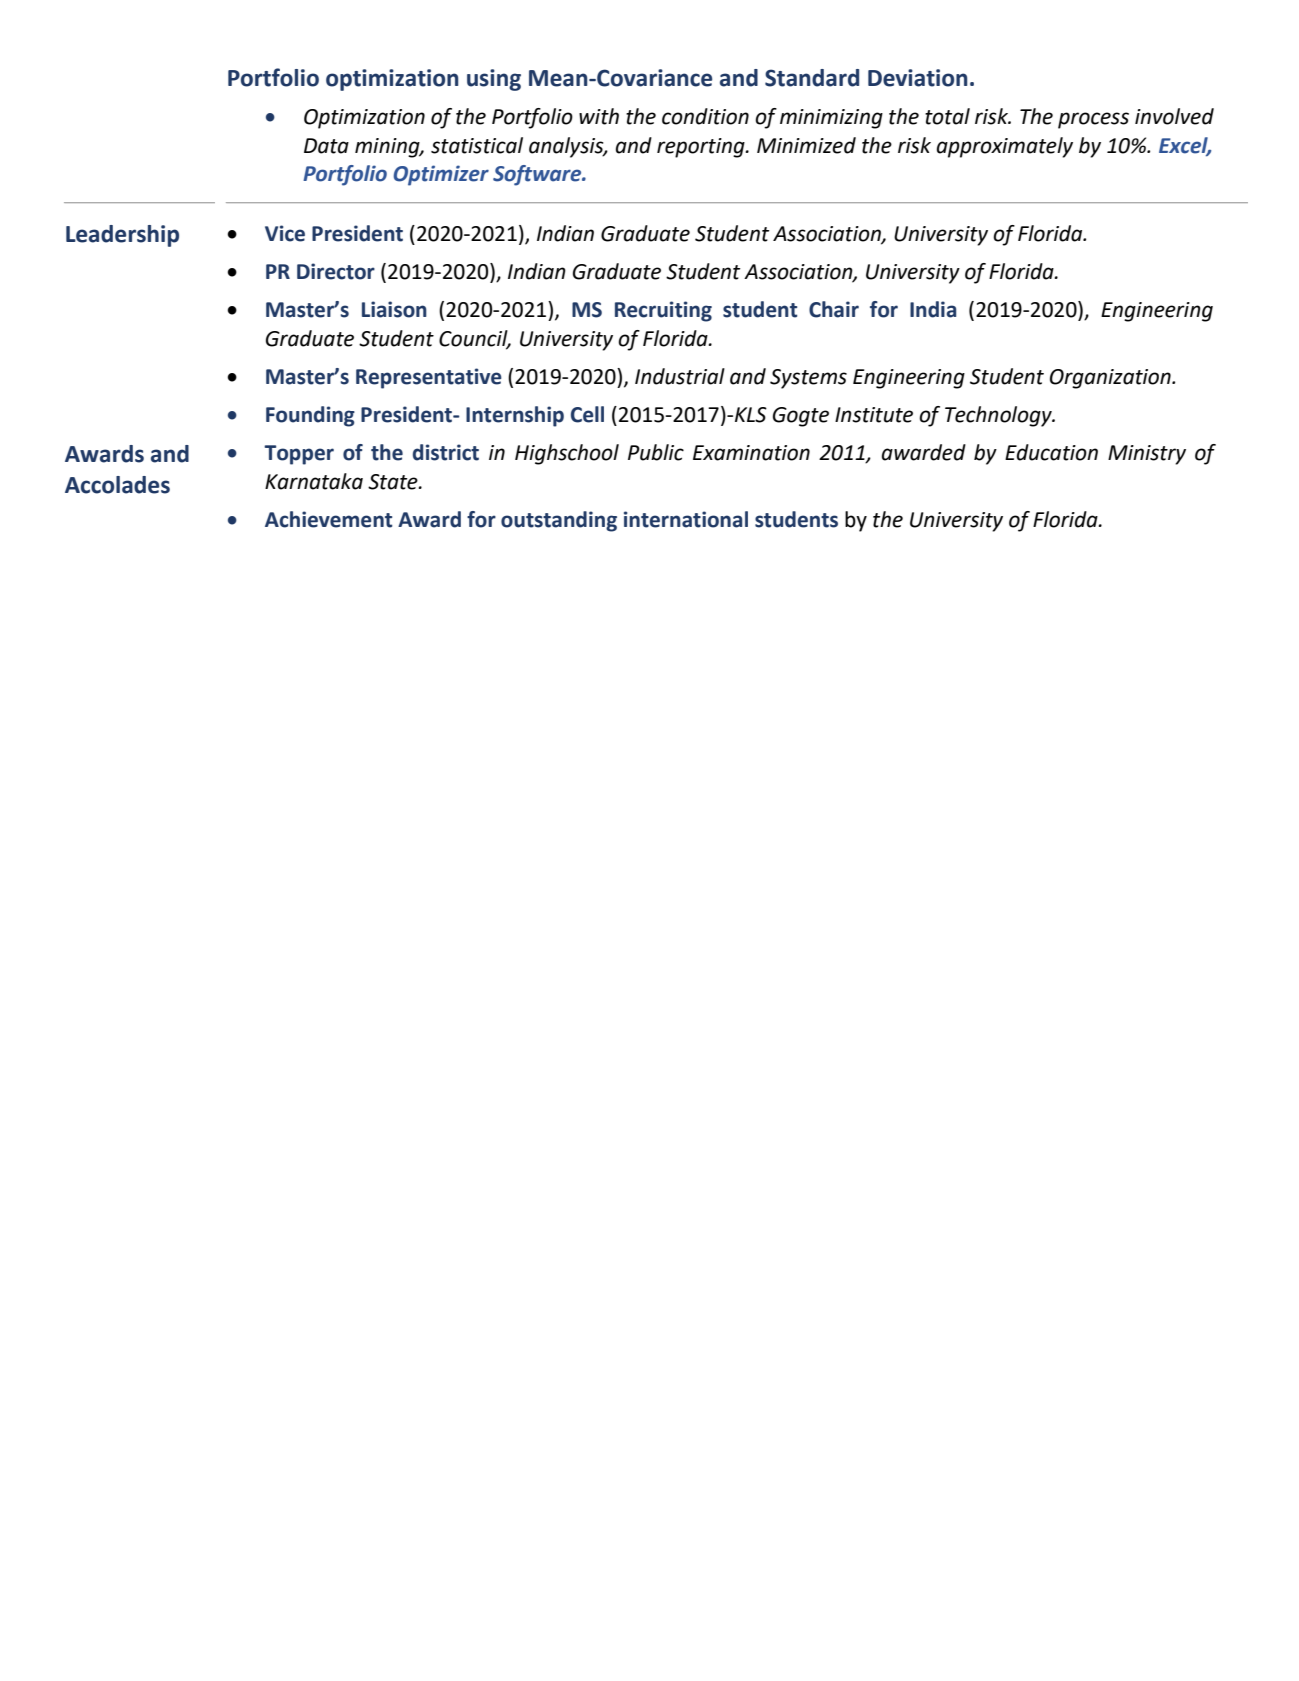  I want to click on using, so click(494, 80).
